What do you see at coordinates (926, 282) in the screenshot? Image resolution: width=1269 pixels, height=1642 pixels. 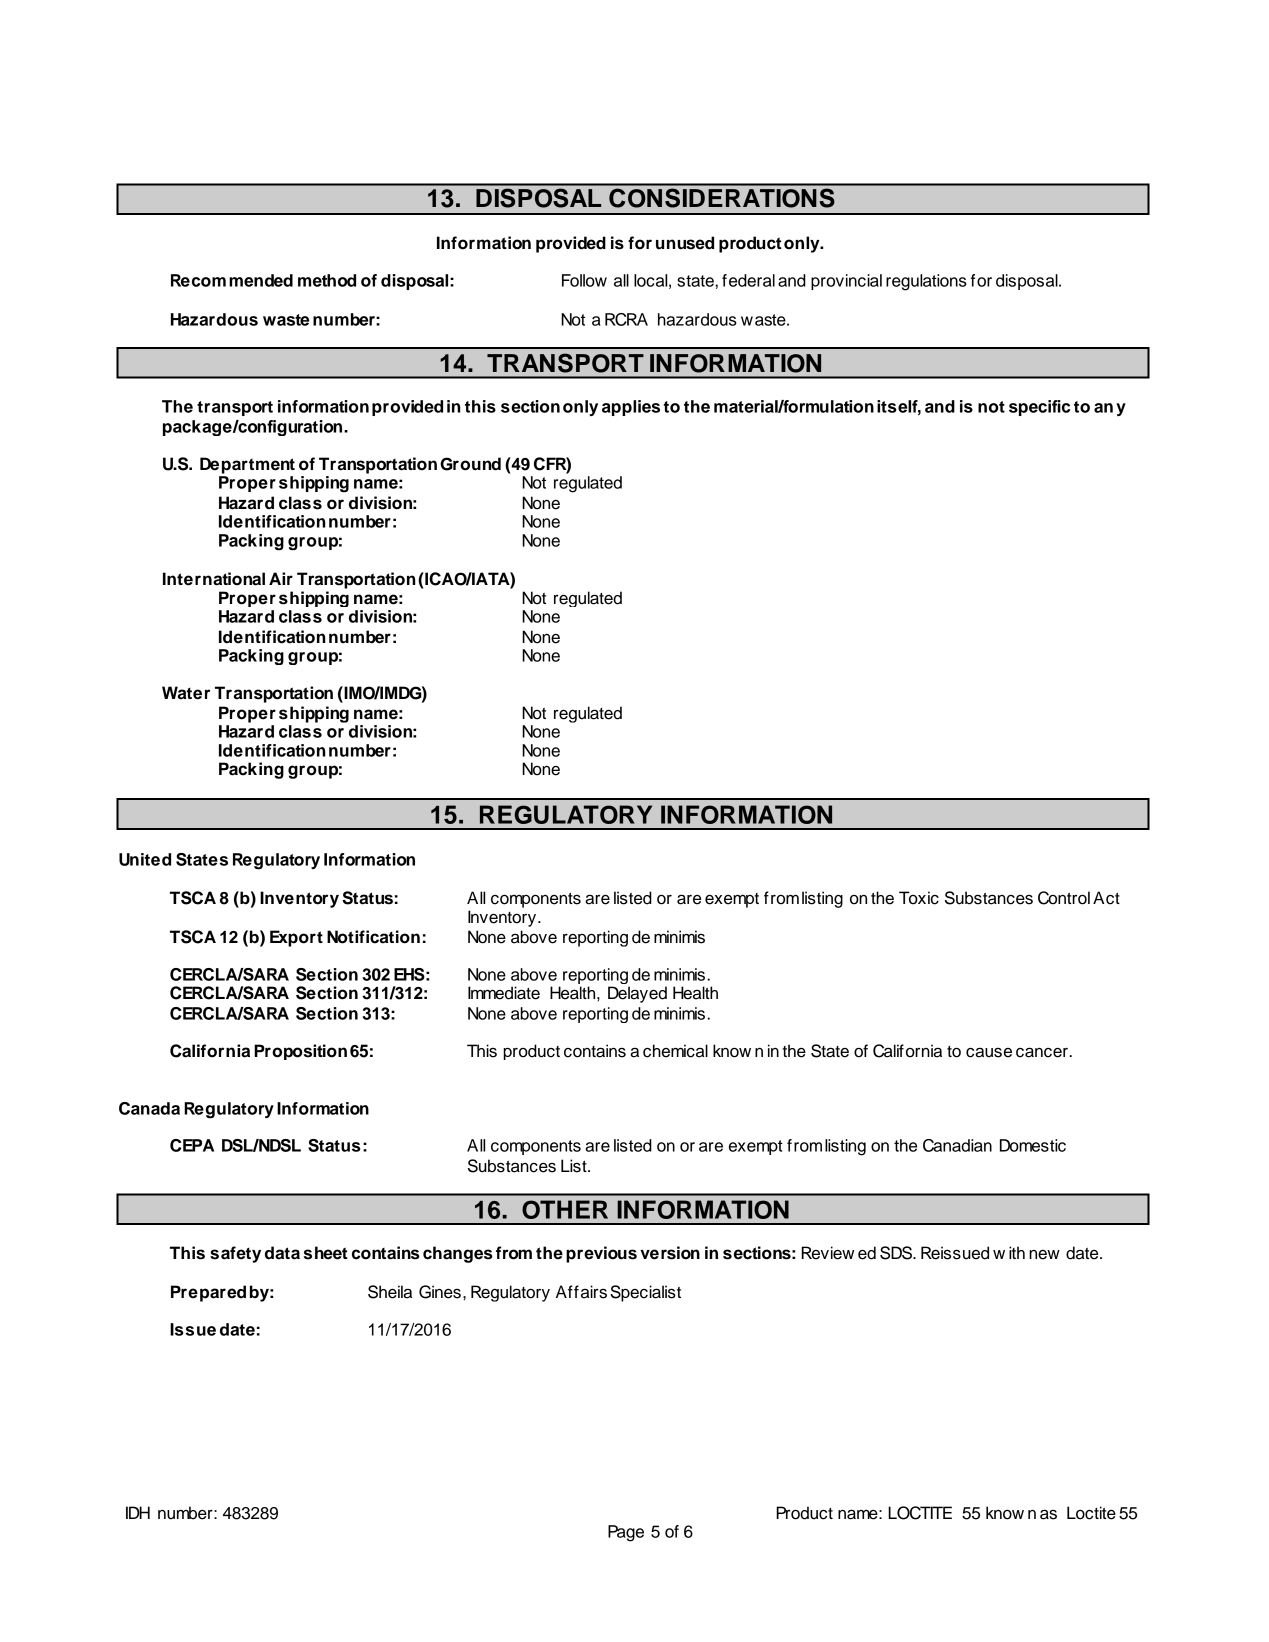 I see `regulations` at bounding box center [926, 282].
